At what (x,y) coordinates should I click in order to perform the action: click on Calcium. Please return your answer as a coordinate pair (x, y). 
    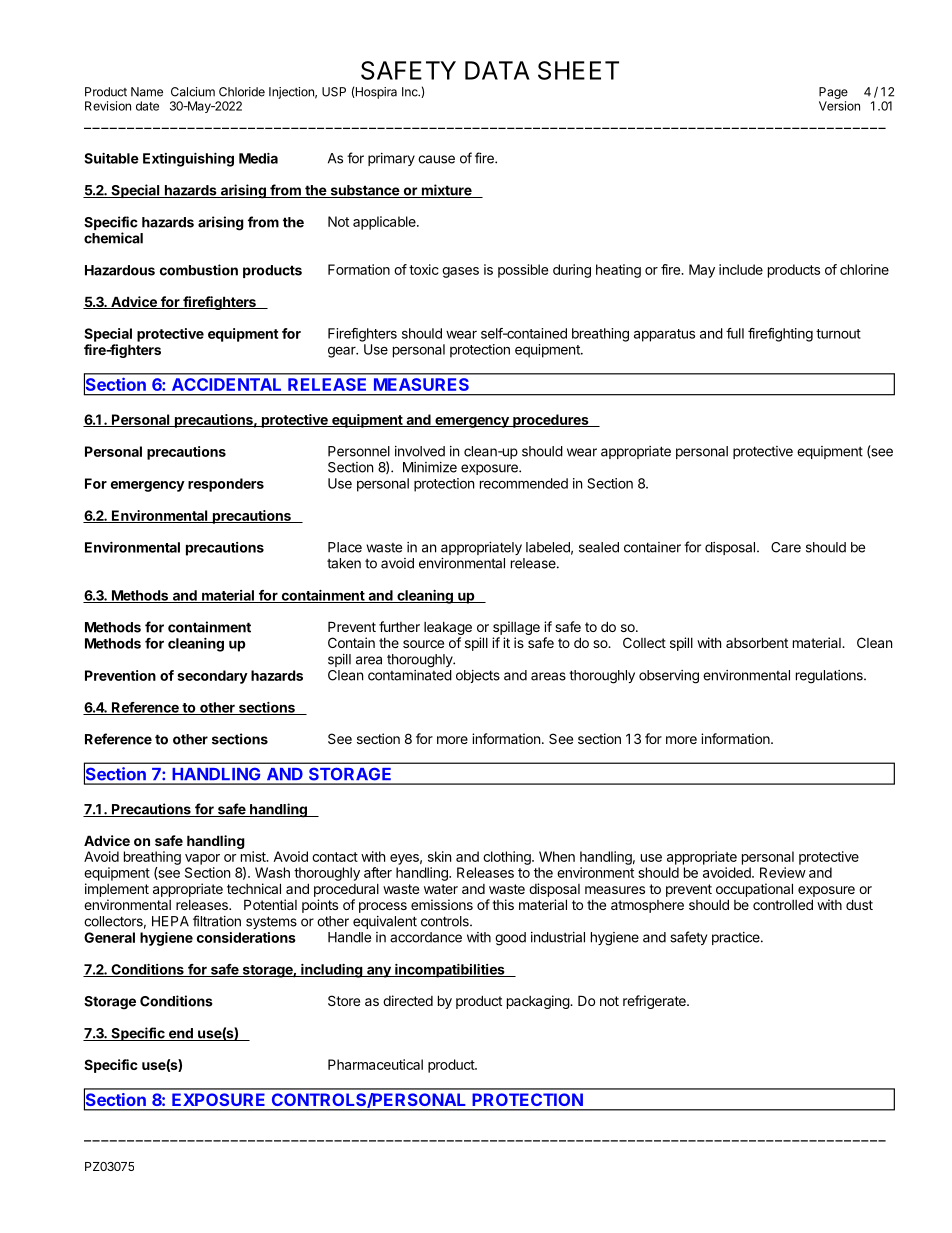
    Looking at the image, I should click on (193, 92).
